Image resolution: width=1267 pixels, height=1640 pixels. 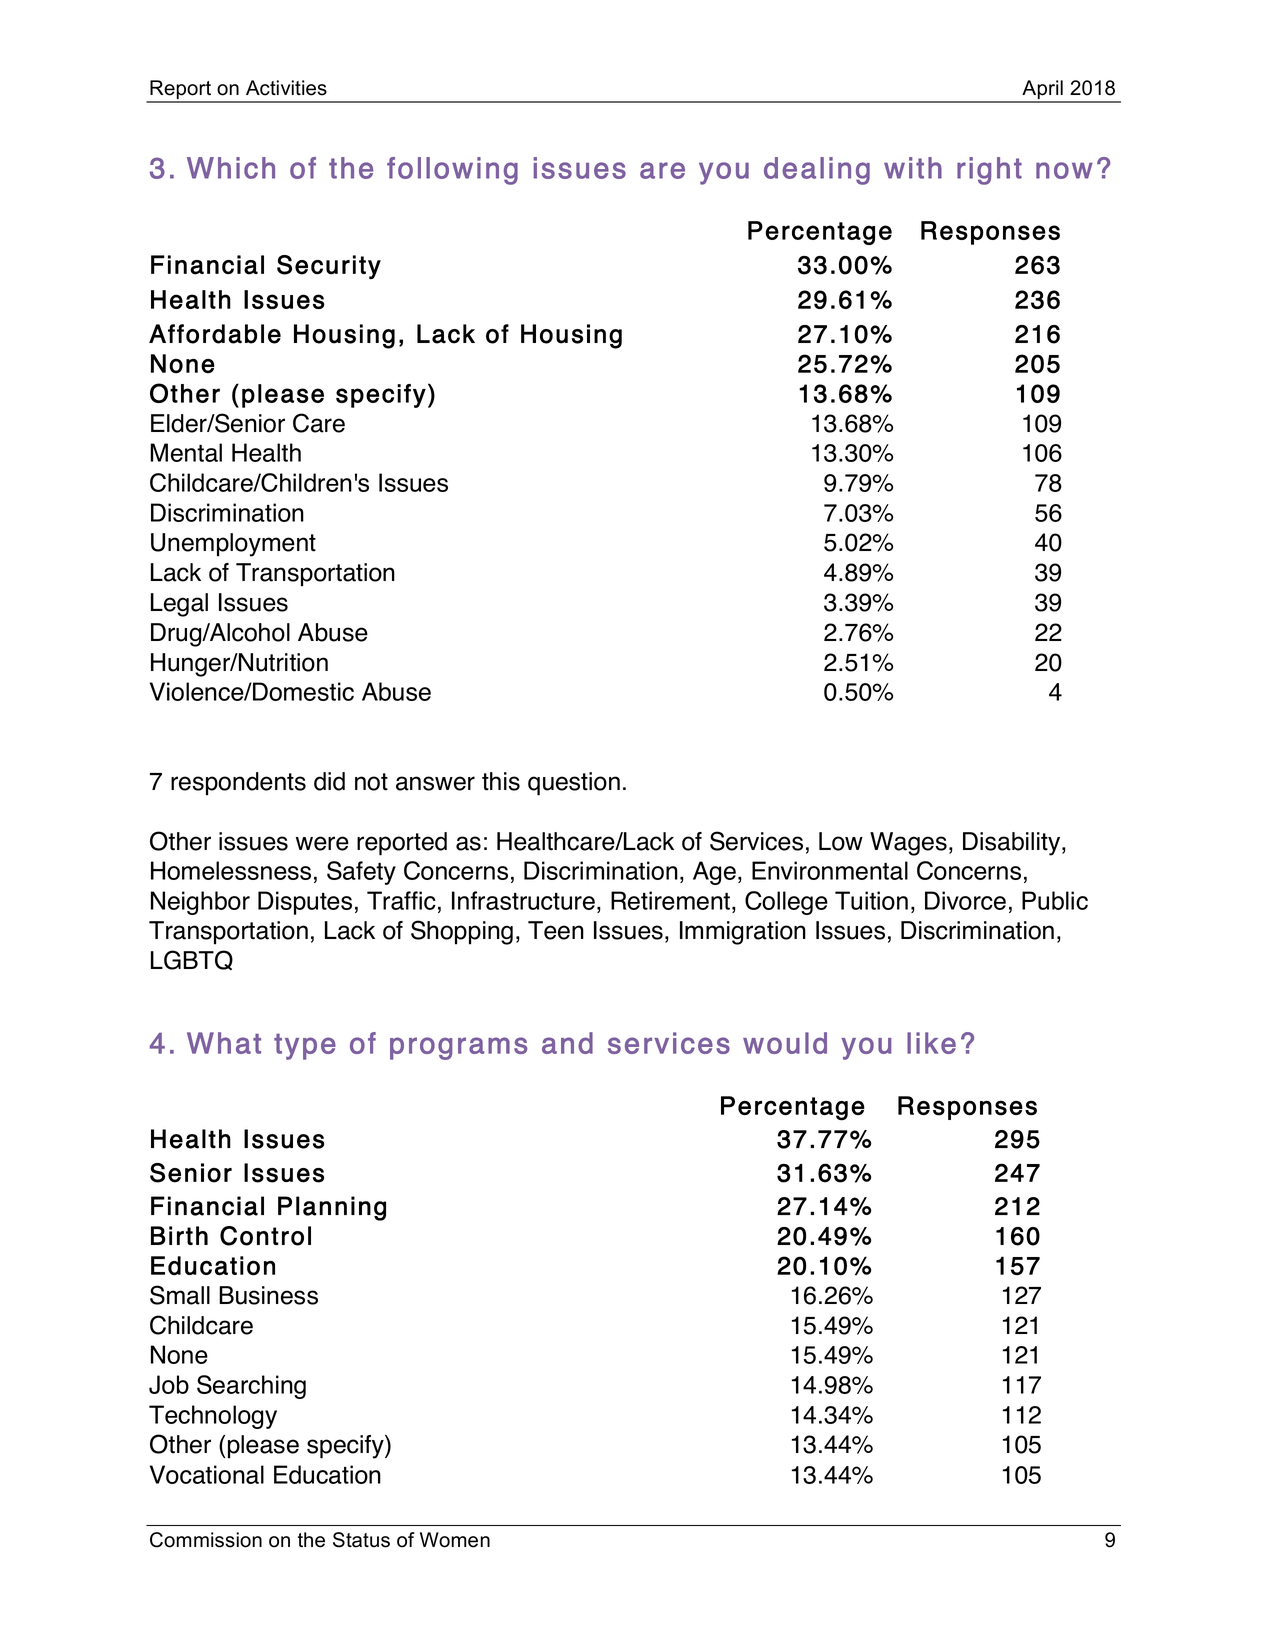 What do you see at coordinates (207, 1474) in the image?
I see `Vocational` at bounding box center [207, 1474].
